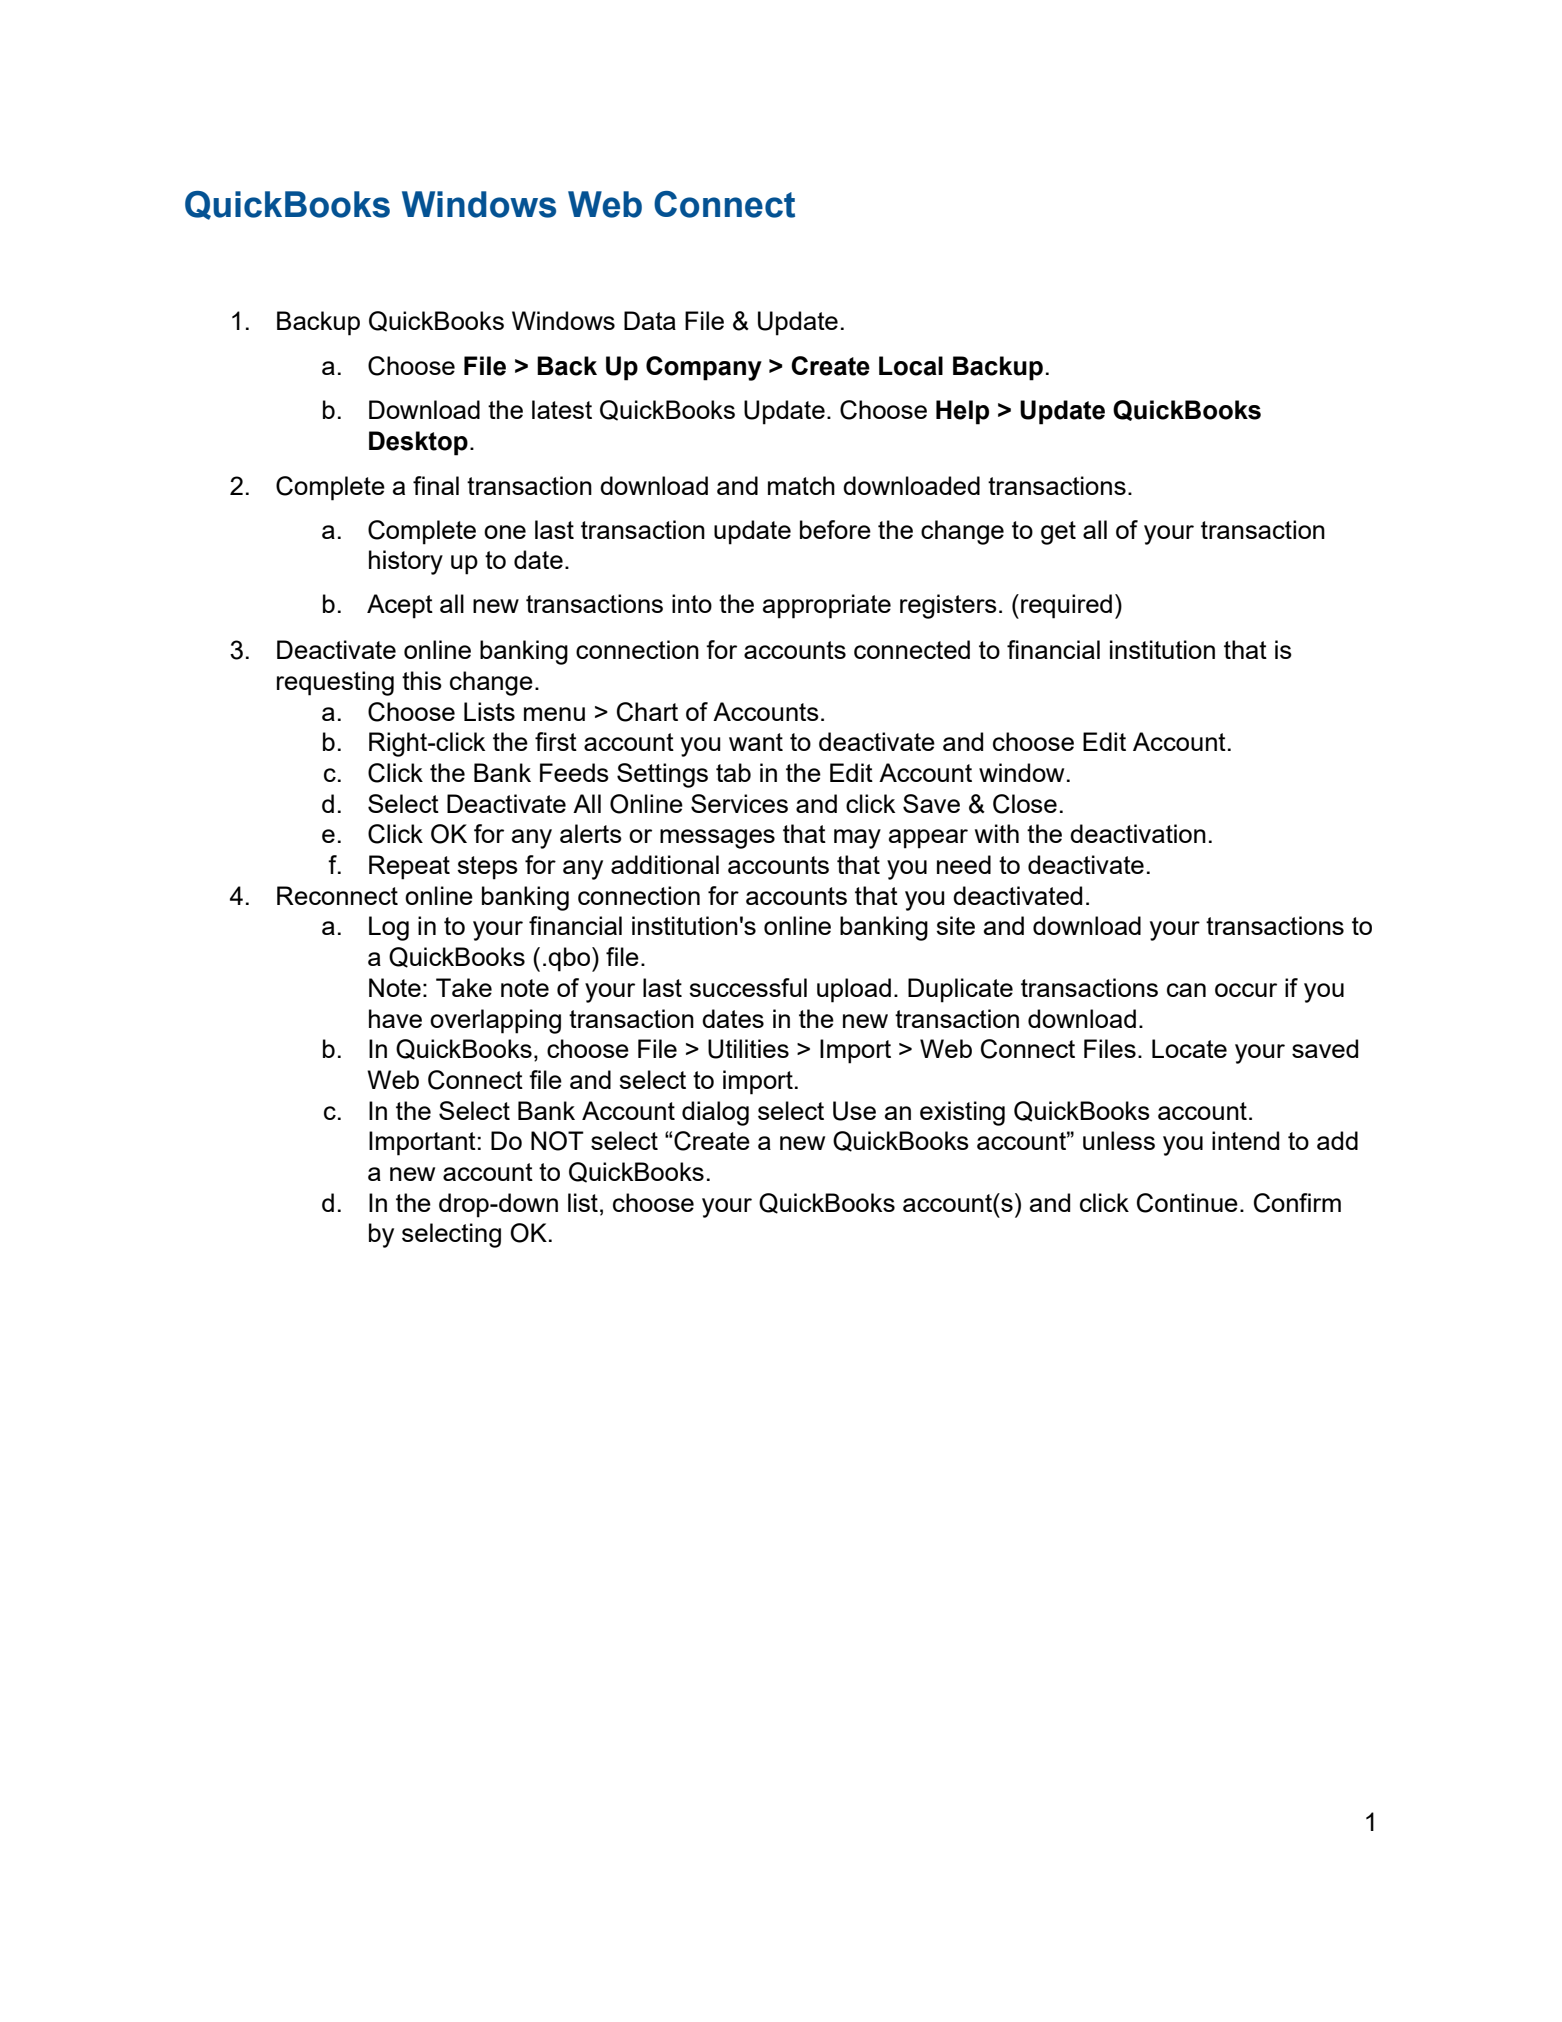  Describe the element at coordinates (436, 485) in the screenshot. I see `final` at that location.
